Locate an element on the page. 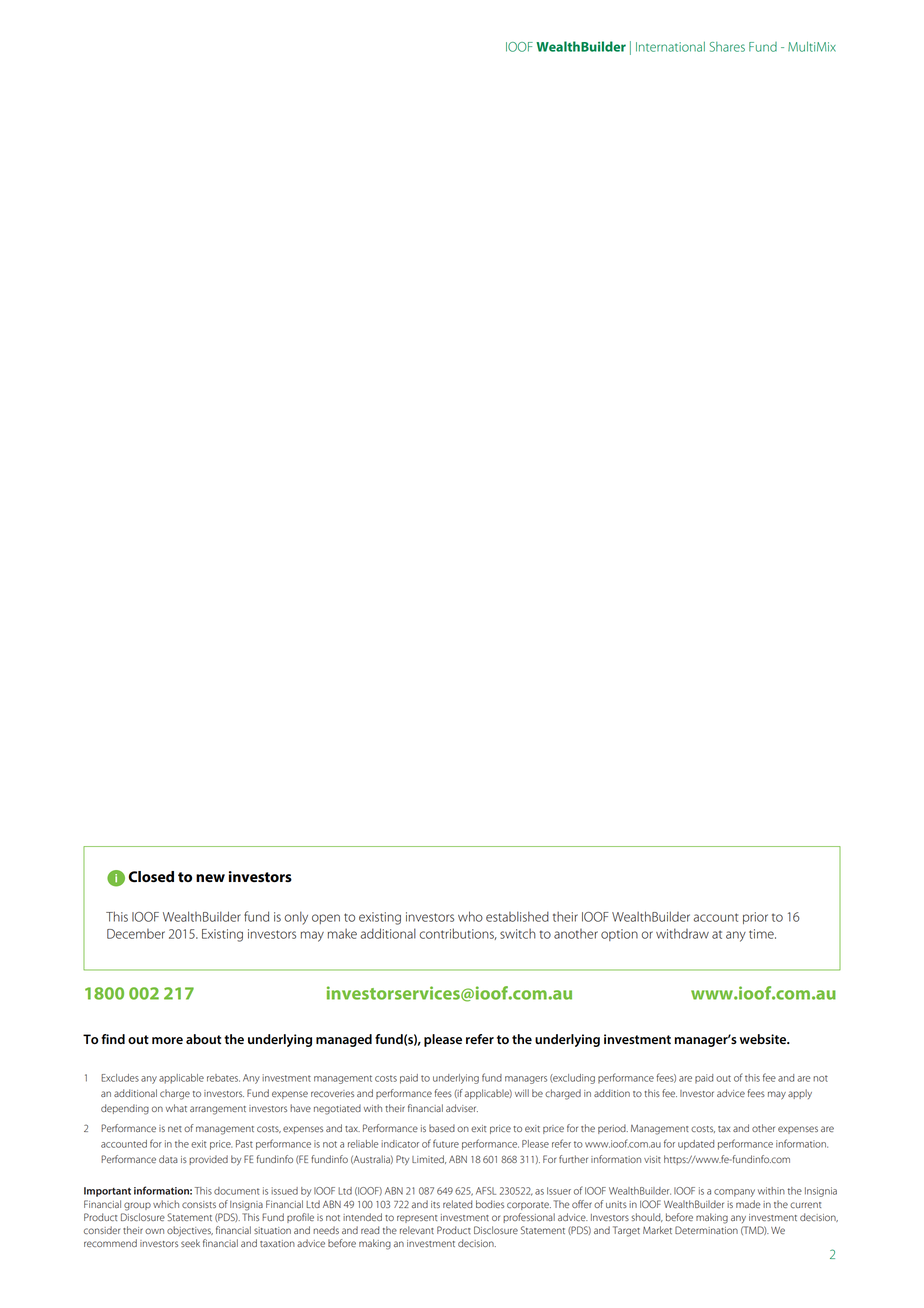 This page has height=1308, width=924. new is located at coordinates (210, 878).
